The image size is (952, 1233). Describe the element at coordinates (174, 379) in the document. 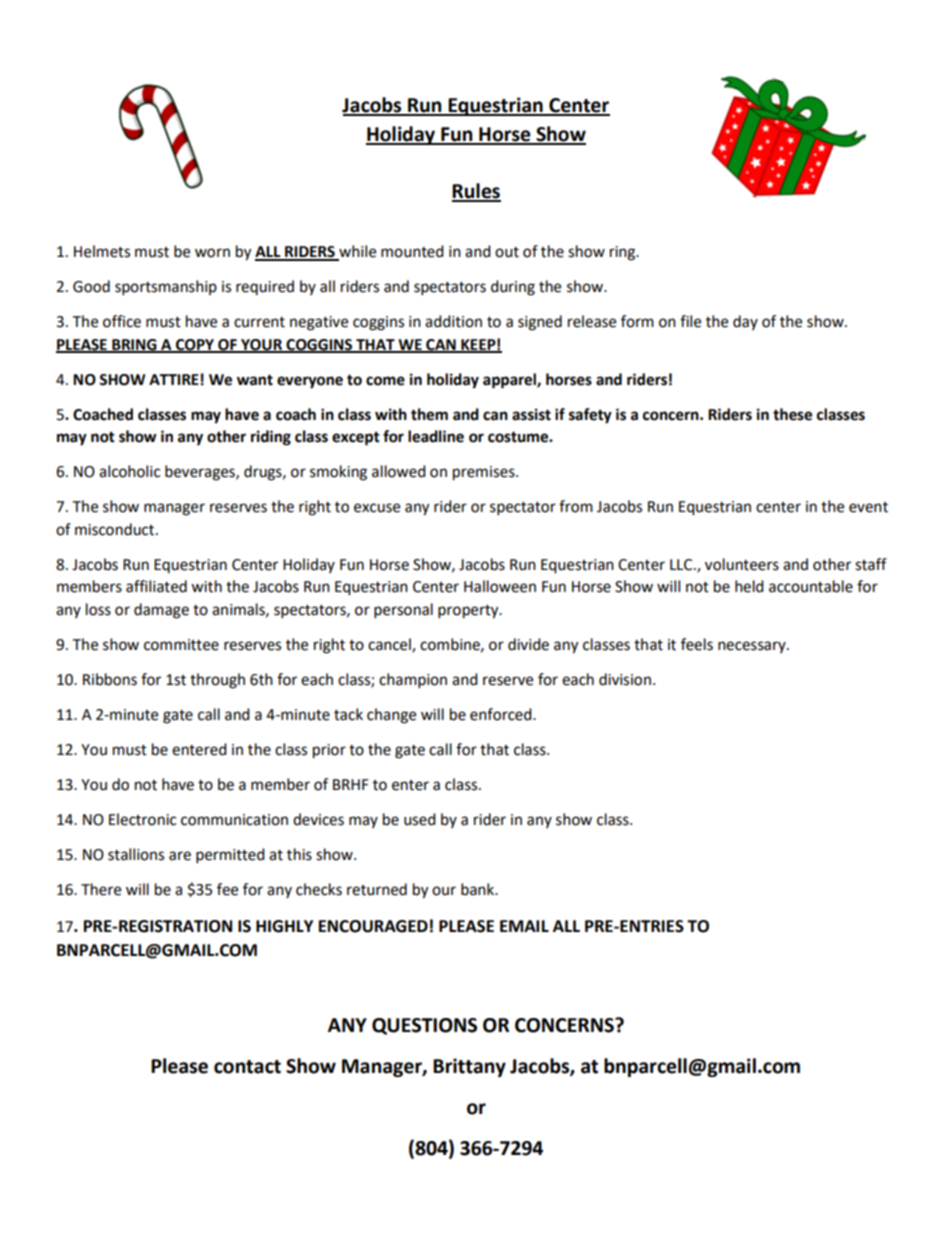

I see `ATTIRE` at that location.
